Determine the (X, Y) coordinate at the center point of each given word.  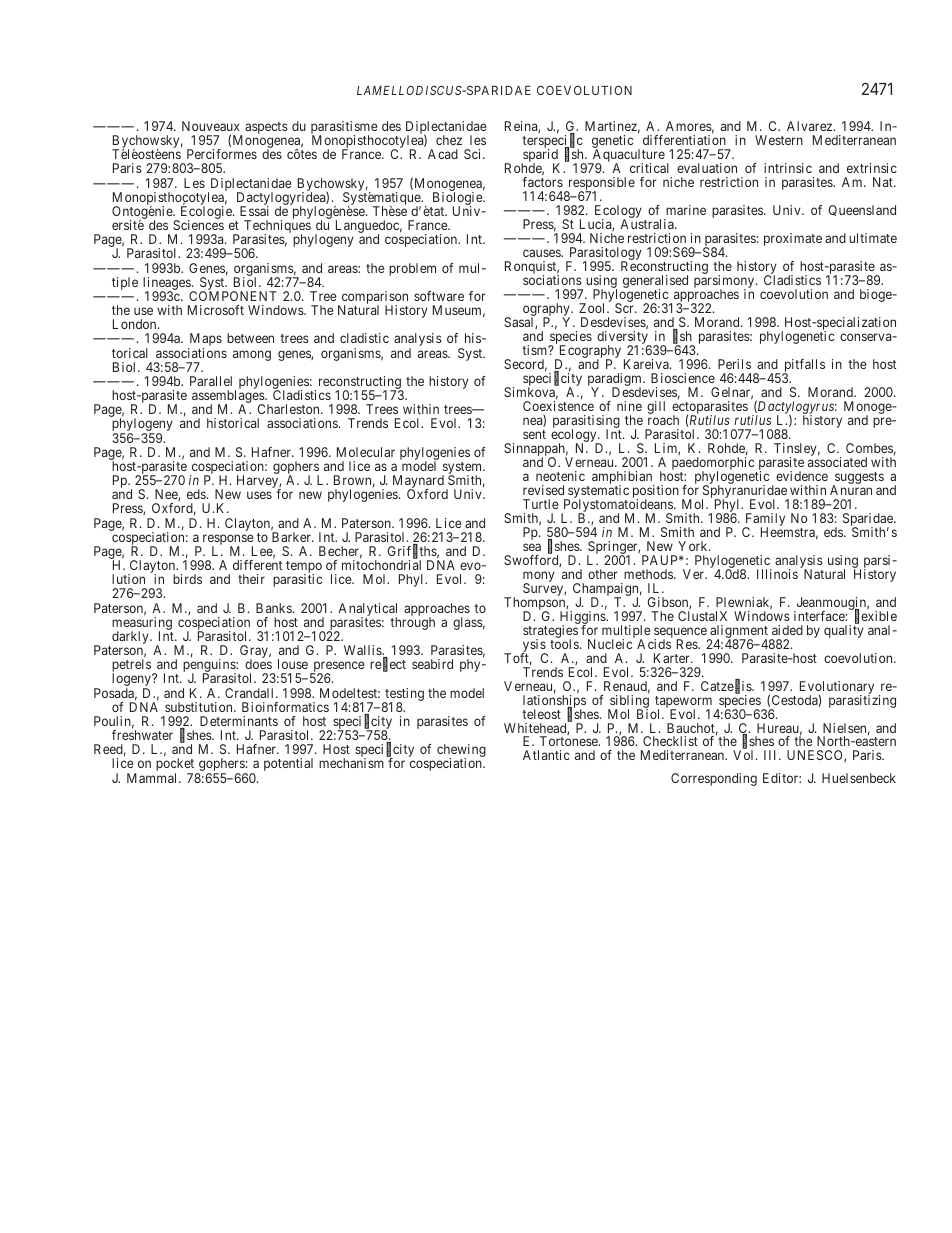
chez (449, 140)
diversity (623, 339)
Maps (205, 341)
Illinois (777, 574)
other (603, 574)
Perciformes (222, 154)
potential (288, 764)
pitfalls (803, 367)
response (227, 541)
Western (779, 140)
